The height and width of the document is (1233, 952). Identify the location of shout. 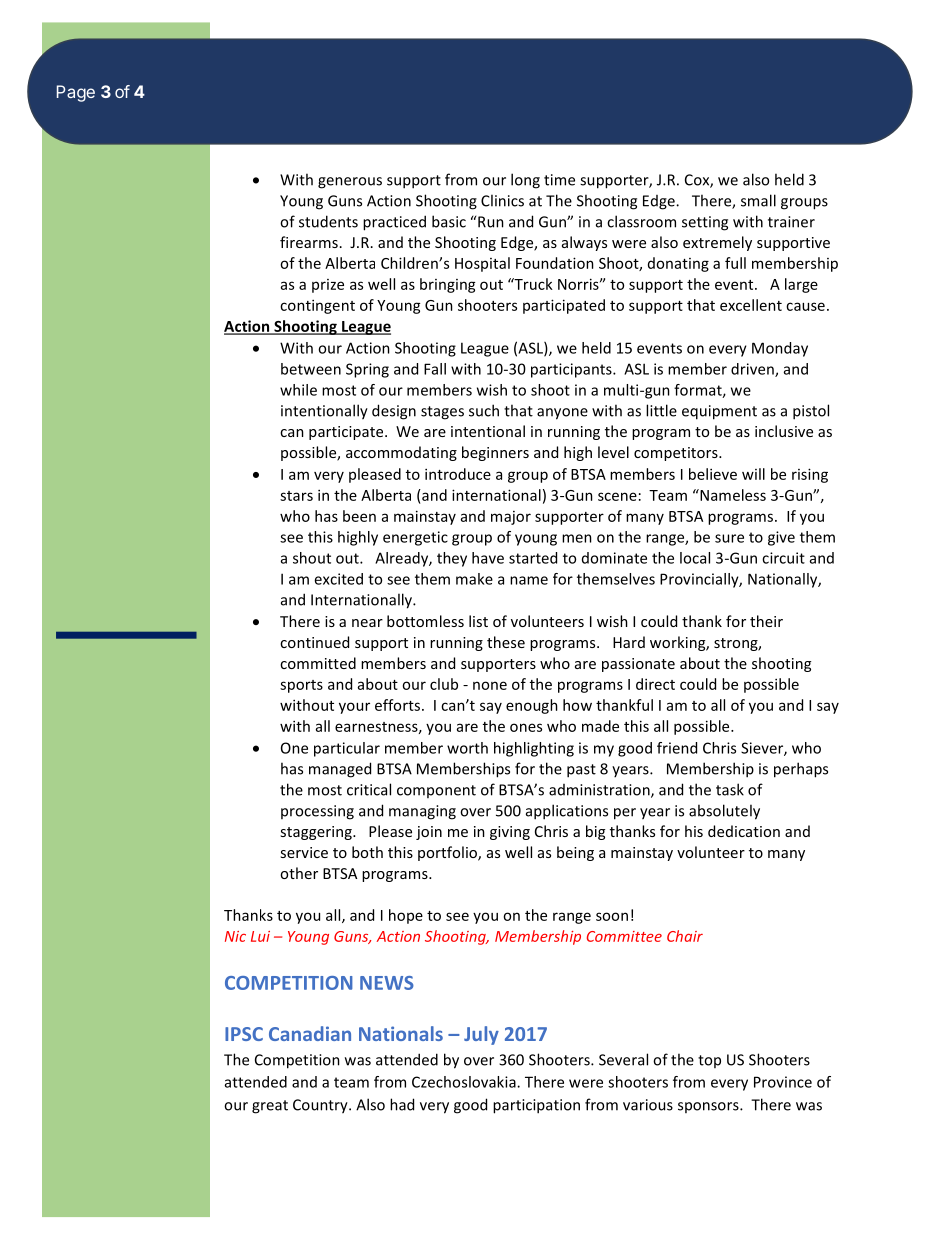
(312, 558).
